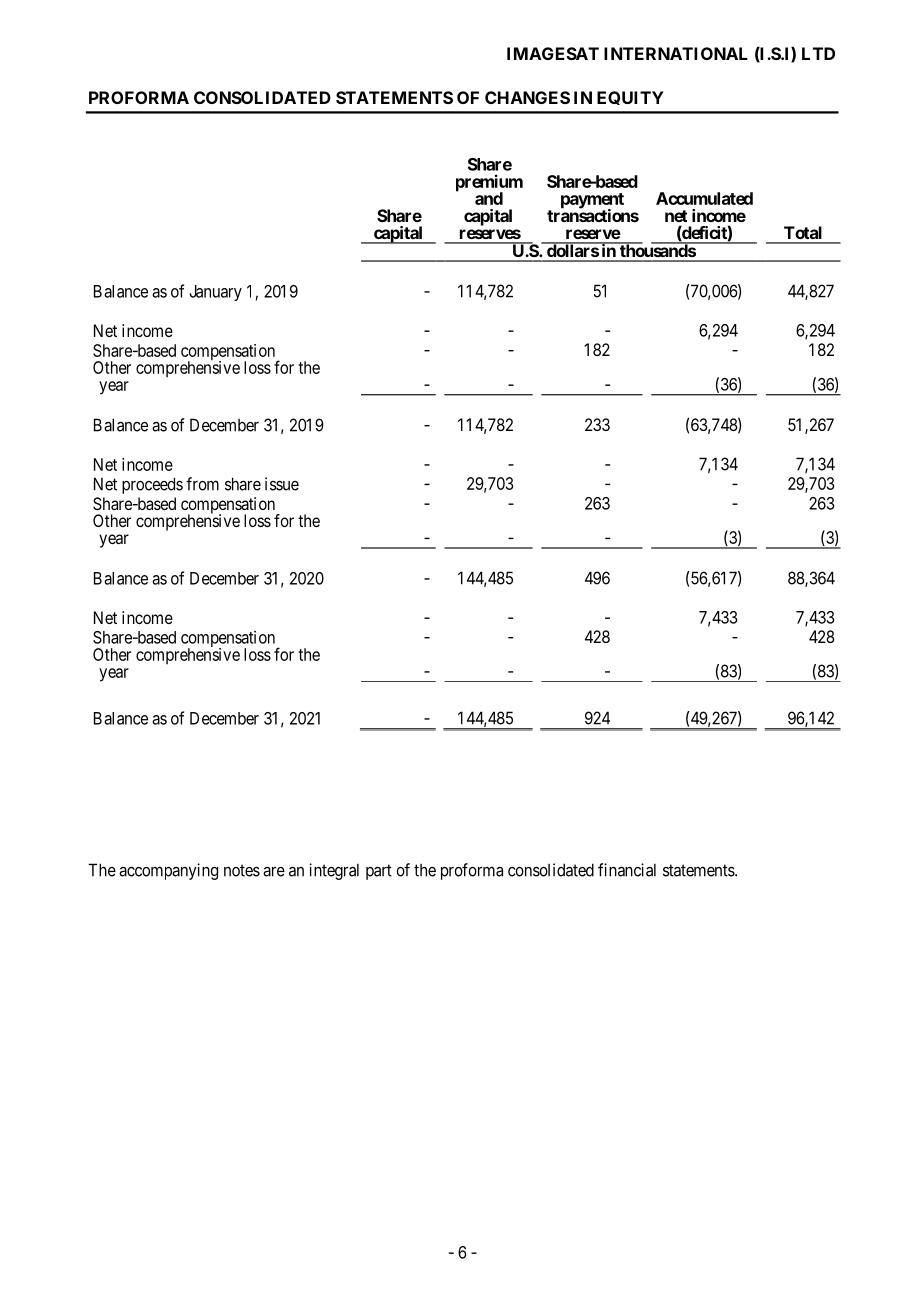 This screenshot has height=1308, width=924. I want to click on from, so click(202, 484).
